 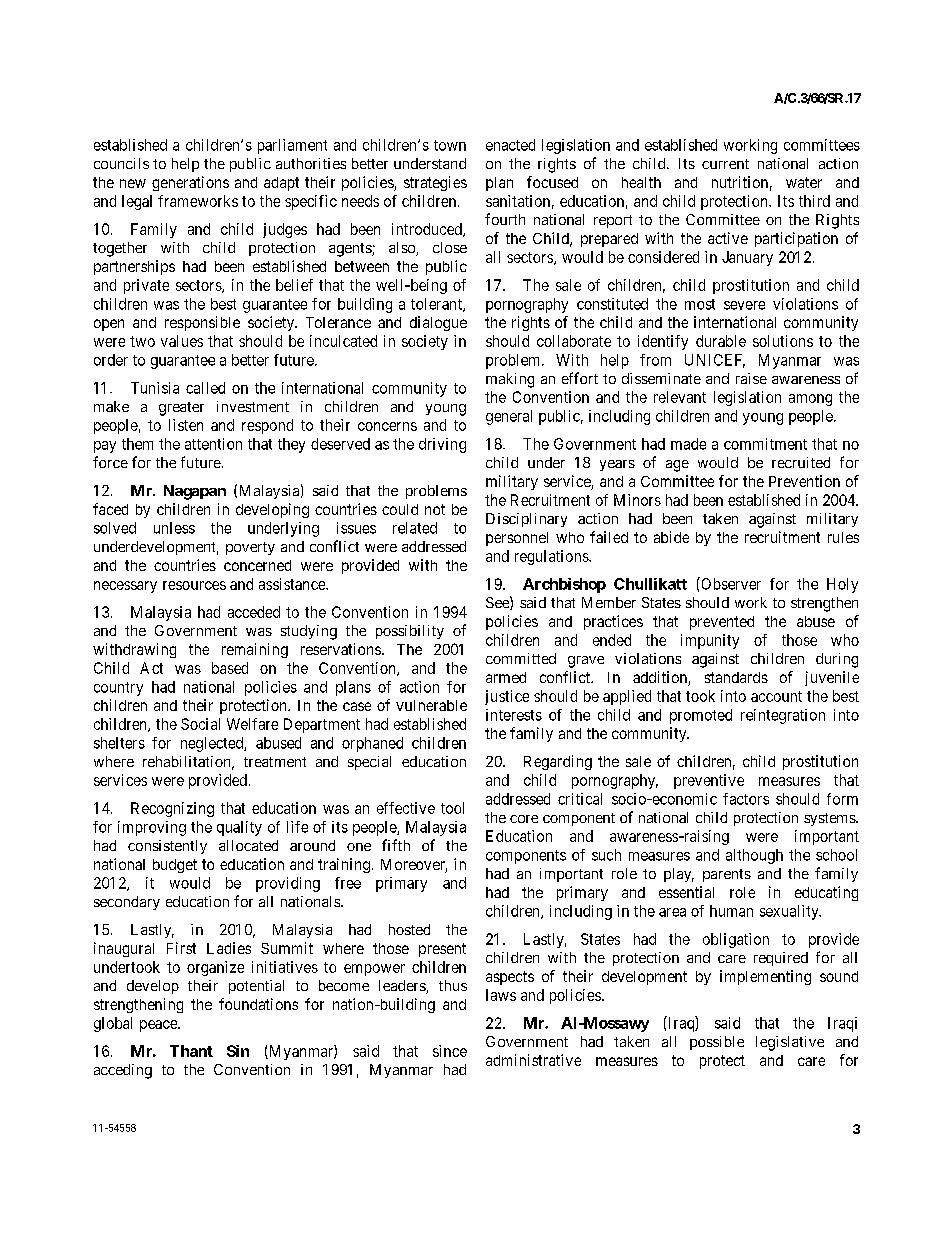 I want to click on driving, so click(x=442, y=445).
